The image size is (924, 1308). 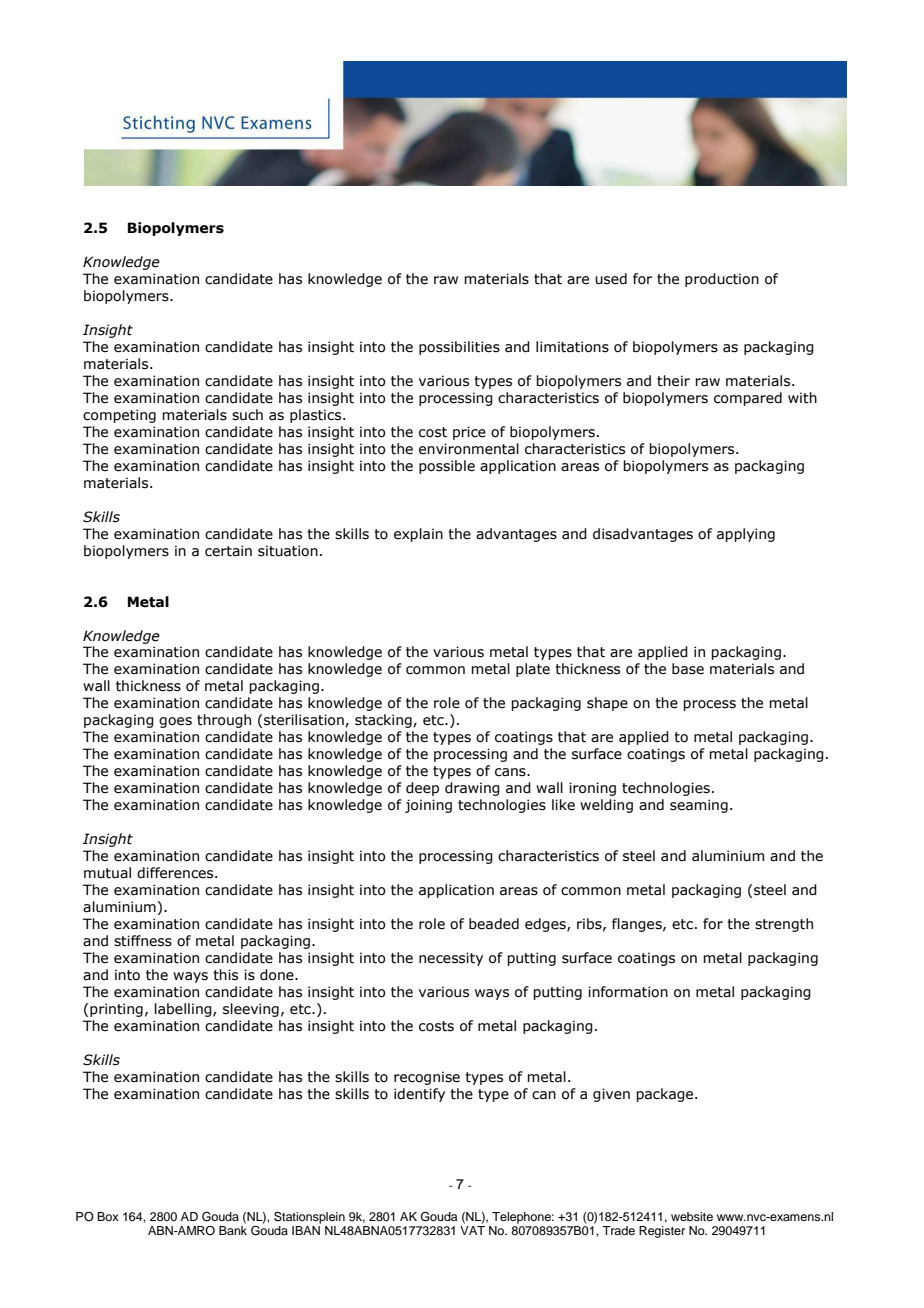 What do you see at coordinates (692, 1216) in the screenshot?
I see `website` at bounding box center [692, 1216].
